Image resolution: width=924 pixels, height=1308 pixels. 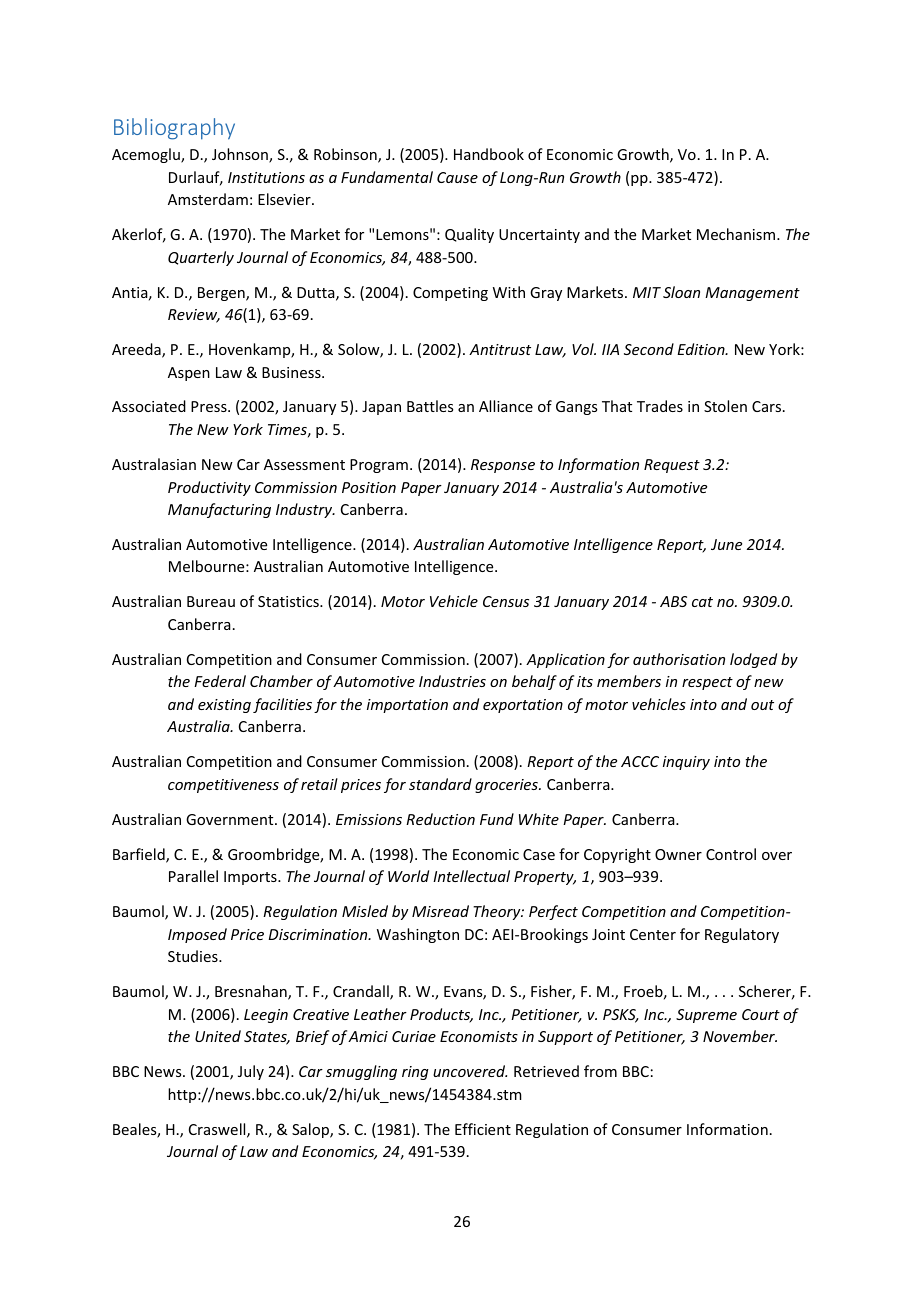 What do you see at coordinates (251, 1072) in the document?
I see `July` at bounding box center [251, 1072].
